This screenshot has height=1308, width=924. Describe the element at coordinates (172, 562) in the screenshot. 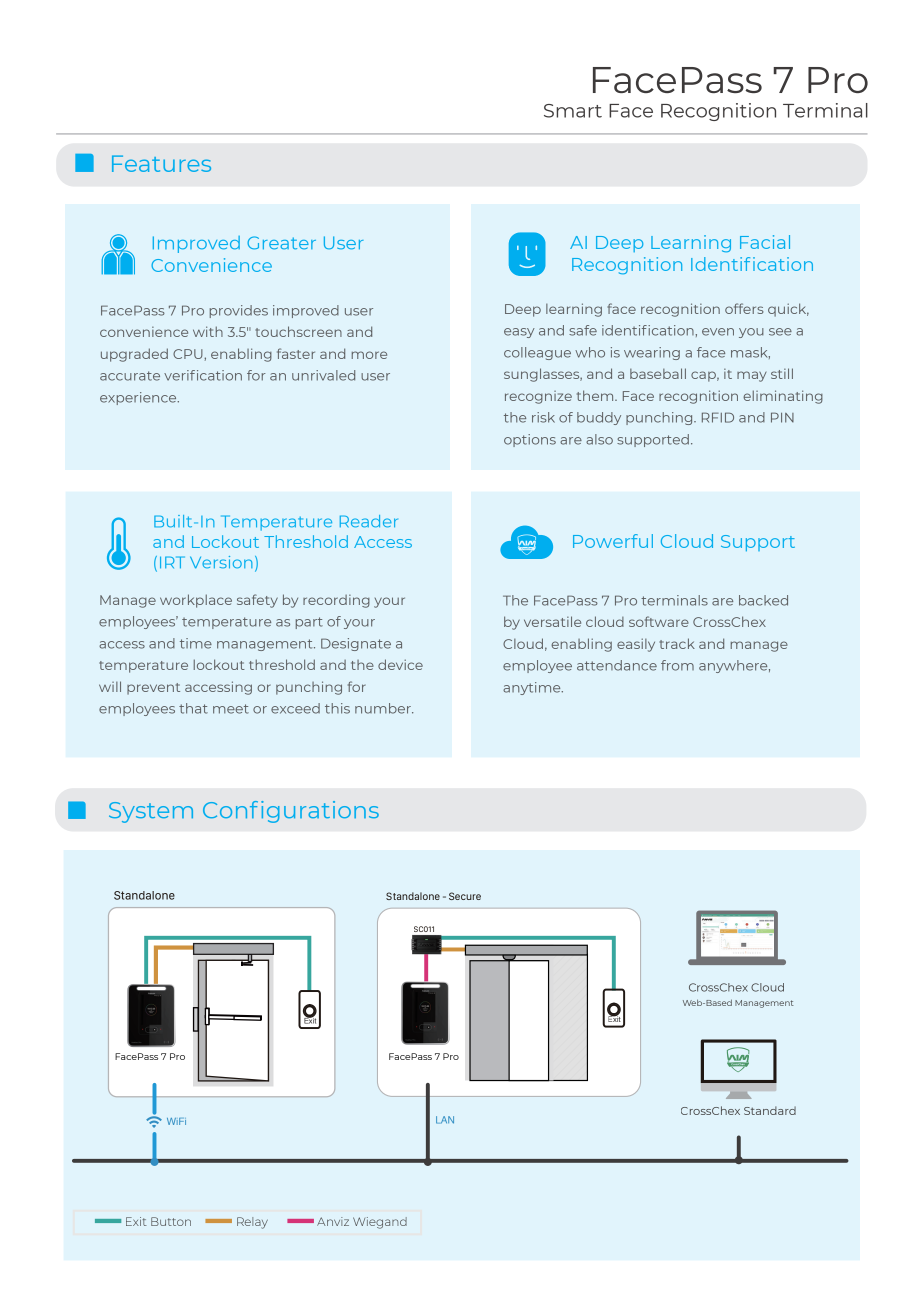

I see `IRT` at that location.
